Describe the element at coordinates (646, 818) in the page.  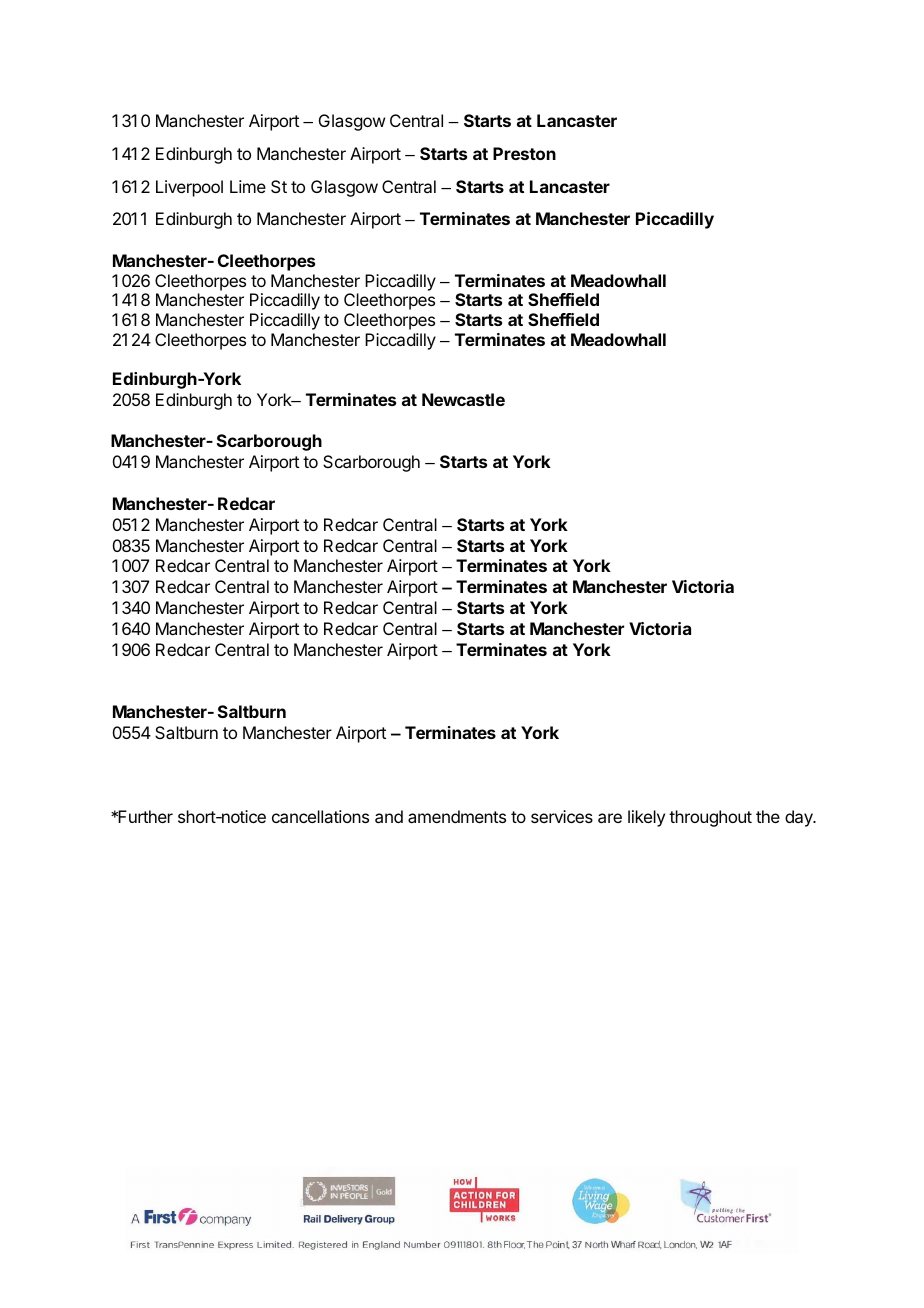
I see `likely` at that location.
